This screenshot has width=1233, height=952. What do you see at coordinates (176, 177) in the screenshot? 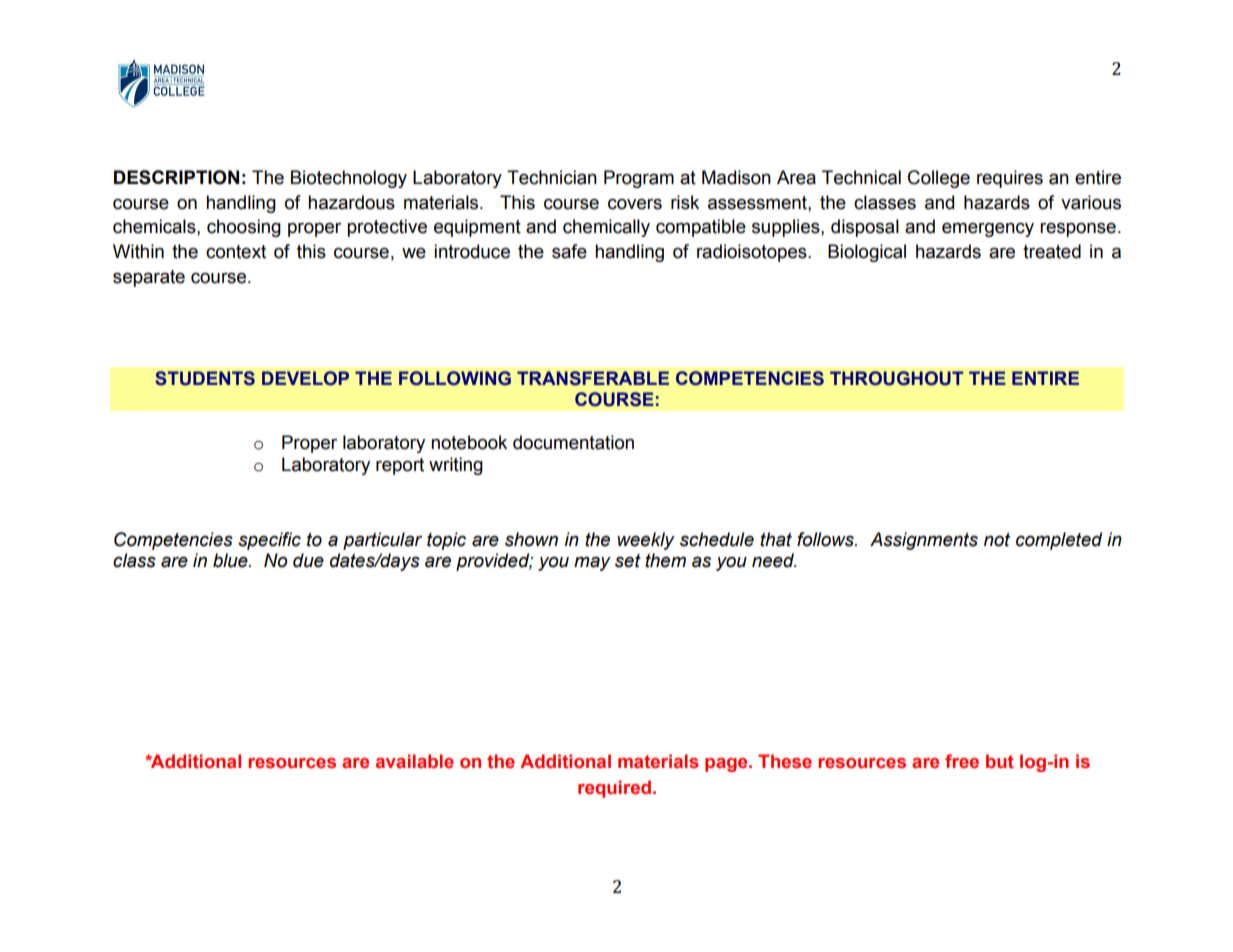
I see `DESCRIPTION` at bounding box center [176, 177].
